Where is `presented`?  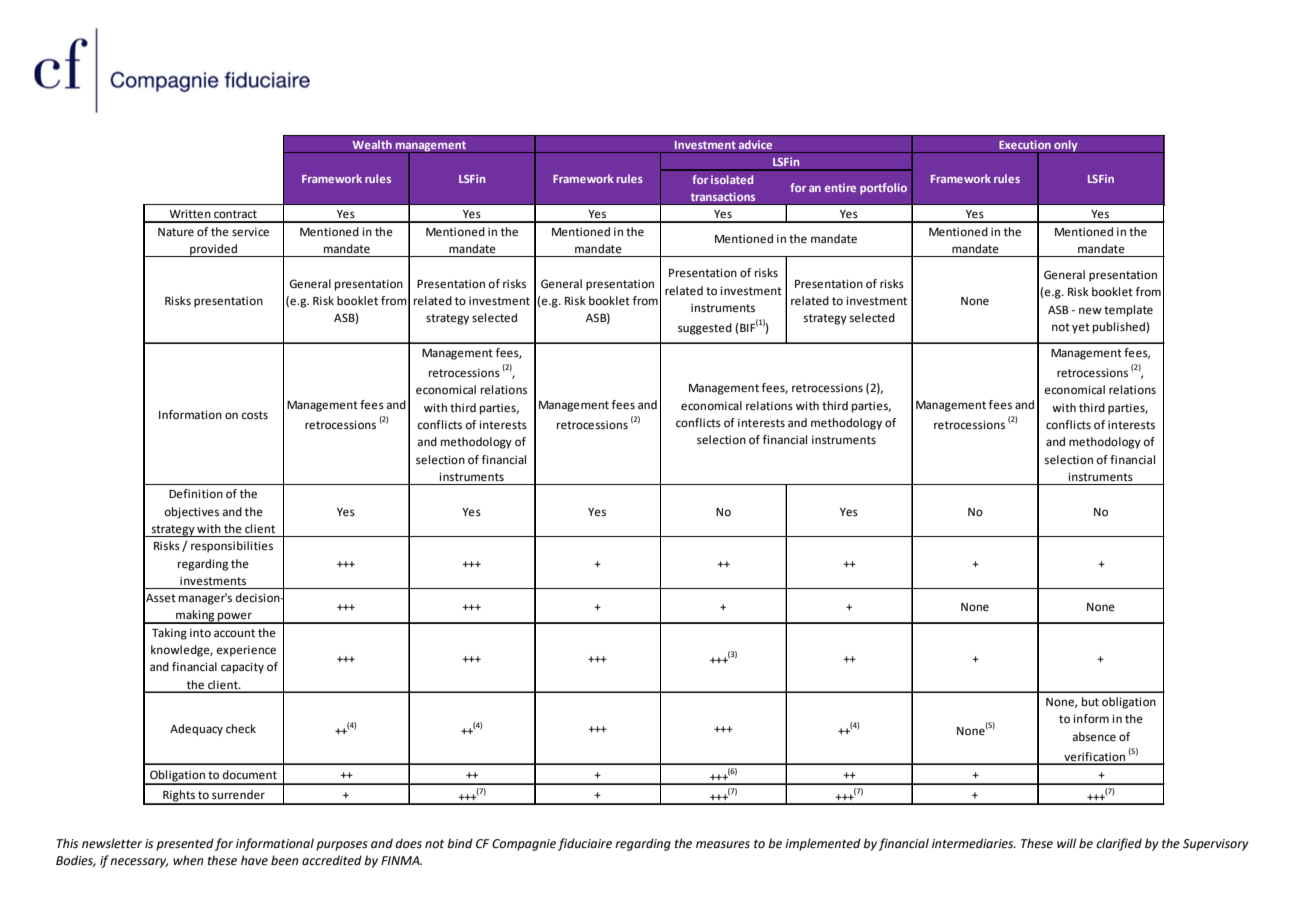 presented is located at coordinates (185, 844).
